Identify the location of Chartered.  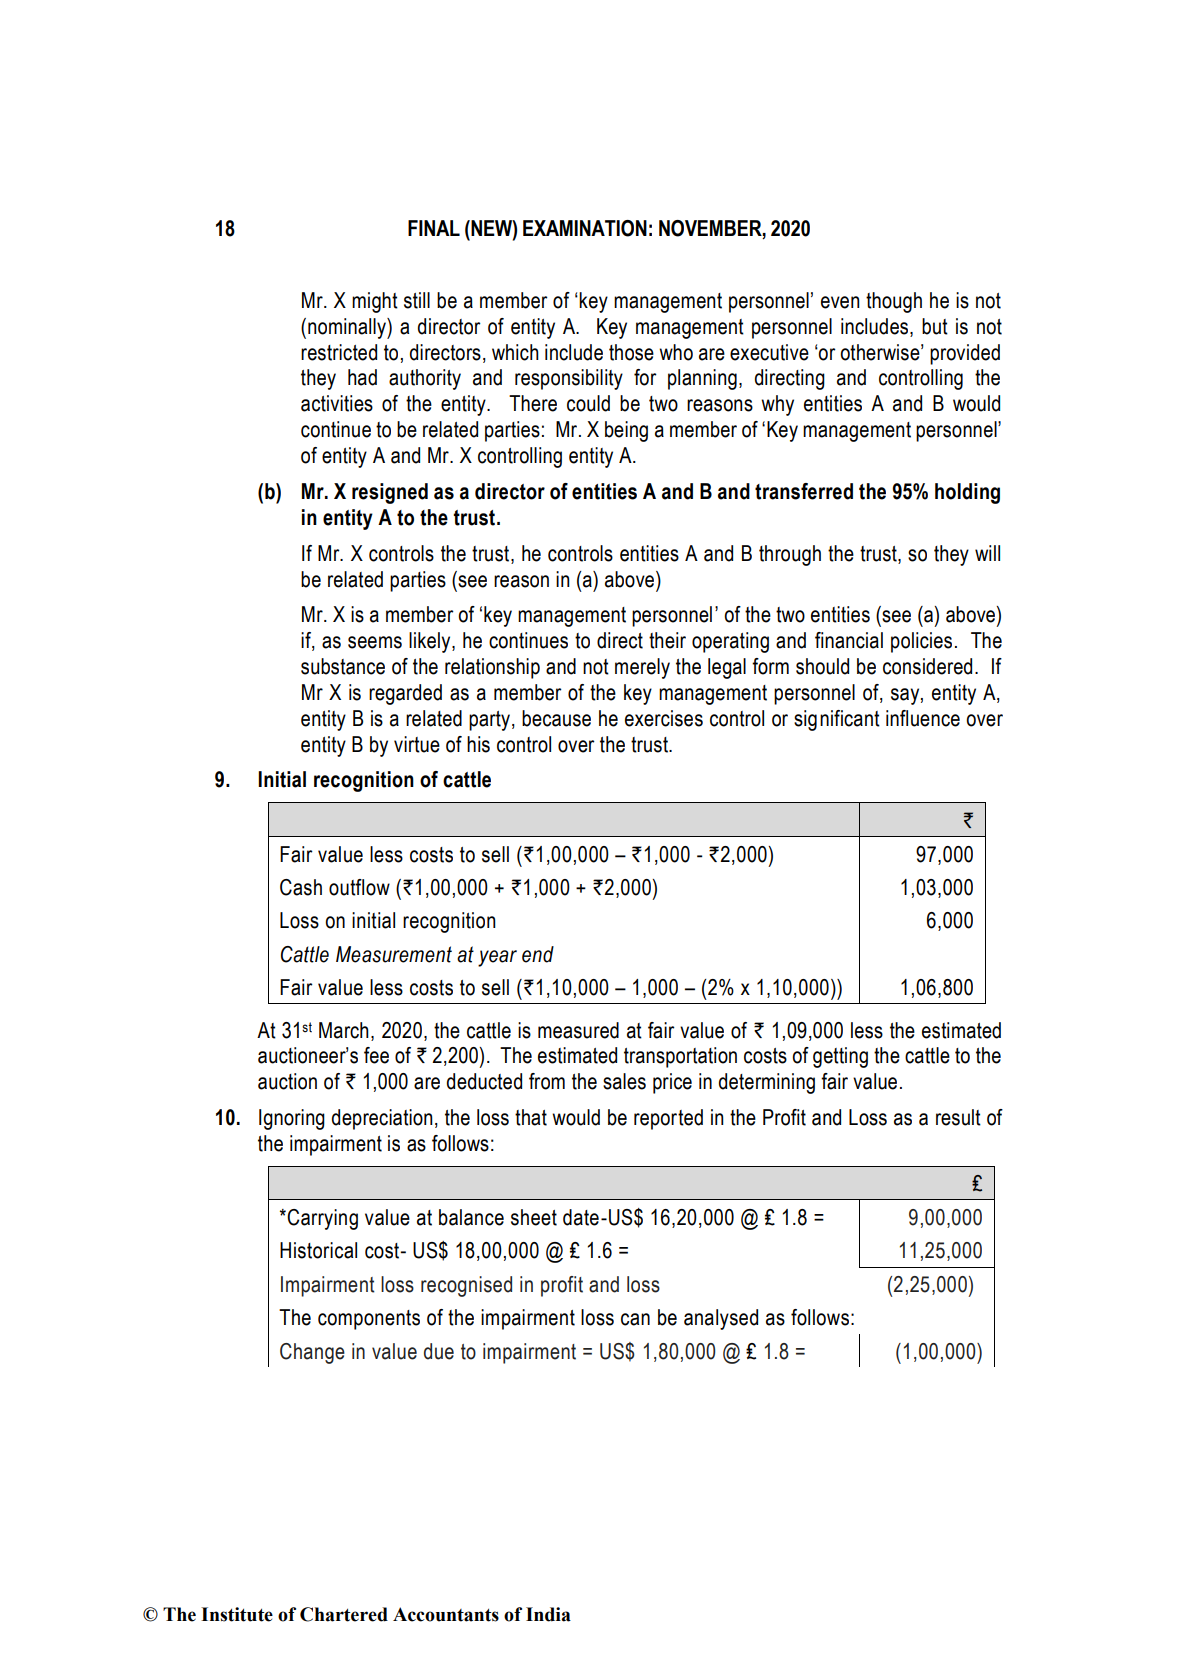
(344, 1614).
